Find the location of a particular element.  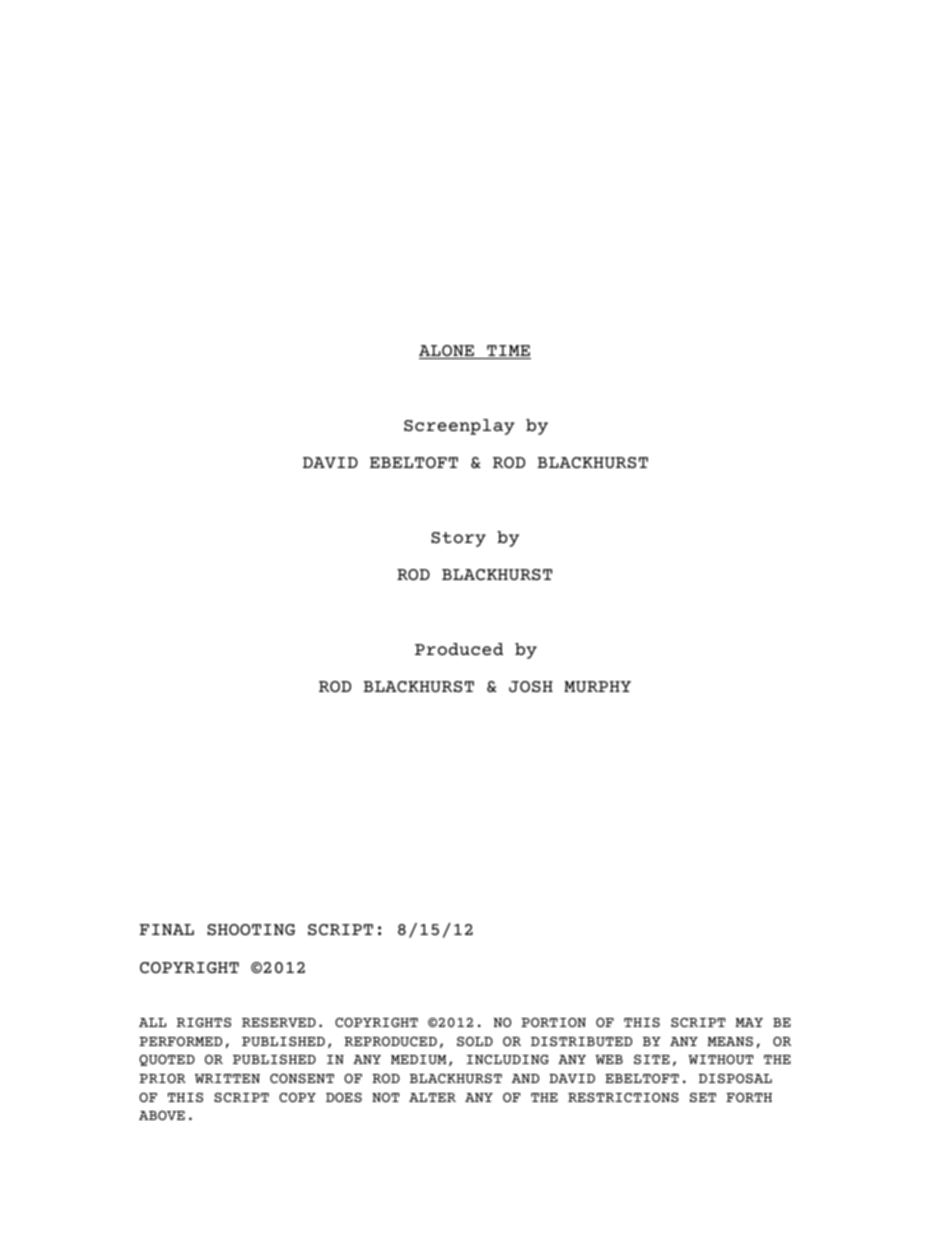

WRITTEN is located at coordinates (227, 1078).
